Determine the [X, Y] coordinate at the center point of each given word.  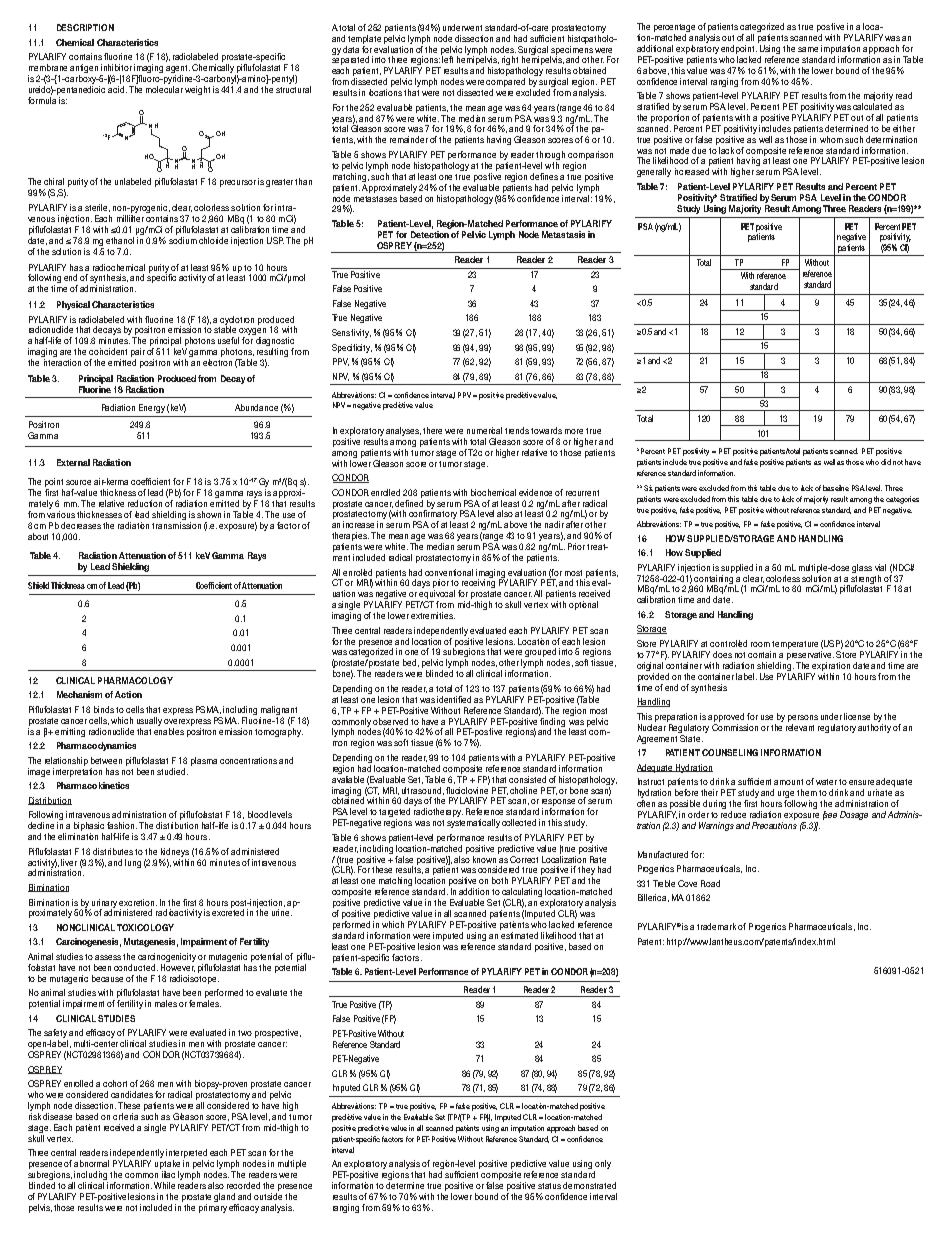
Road [710, 883]
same [808, 49]
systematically [473, 823]
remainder [409, 139]
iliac [168, 1174]
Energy [152, 408]
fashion [122, 825]
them [807, 792]
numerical [484, 430]
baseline [836, 488]
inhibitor [116, 67]
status [549, 1186]
